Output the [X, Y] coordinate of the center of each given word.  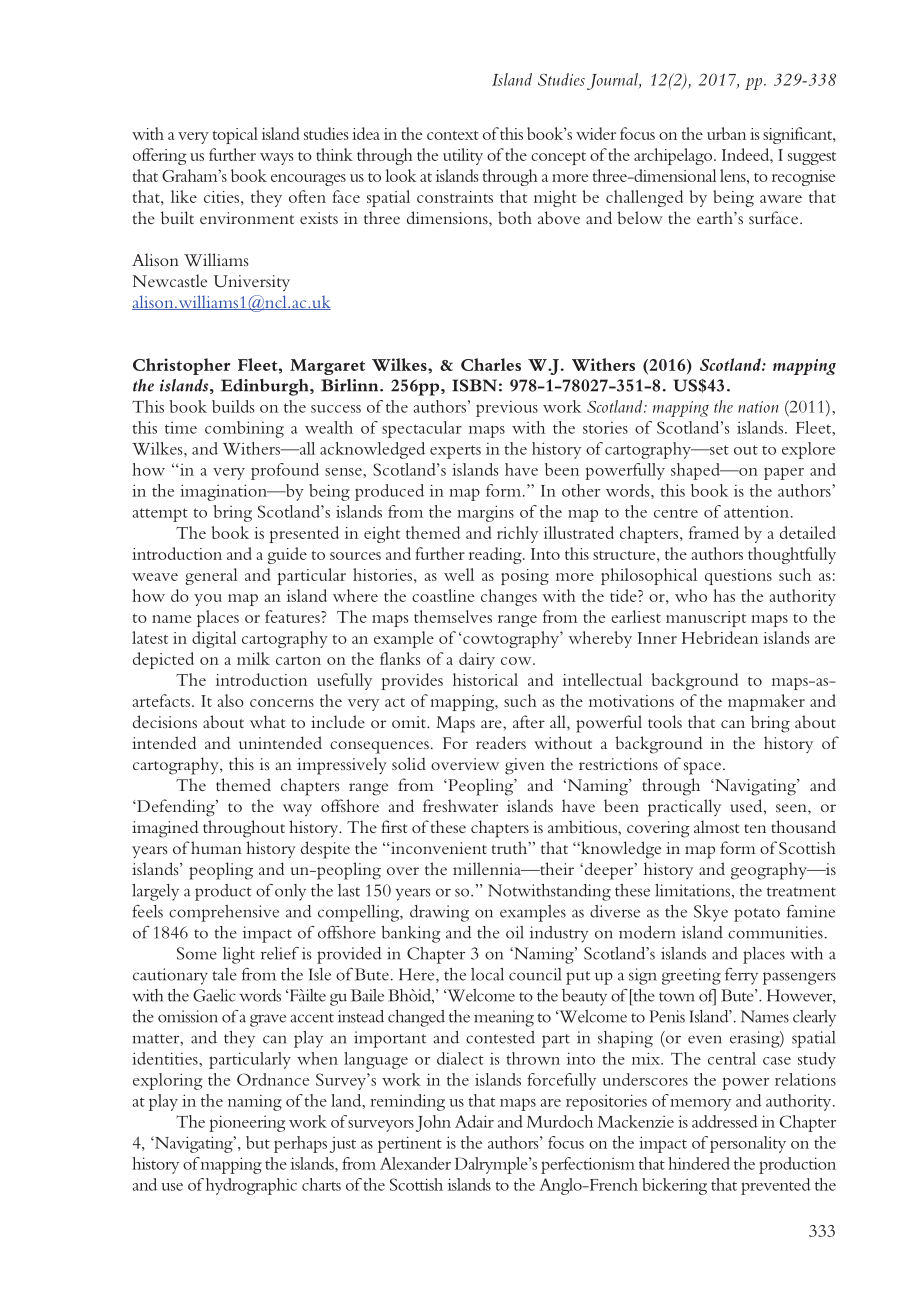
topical [235, 135]
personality [748, 1144]
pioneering [247, 1123]
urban [726, 133]
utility [463, 156]
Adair [474, 1121]
